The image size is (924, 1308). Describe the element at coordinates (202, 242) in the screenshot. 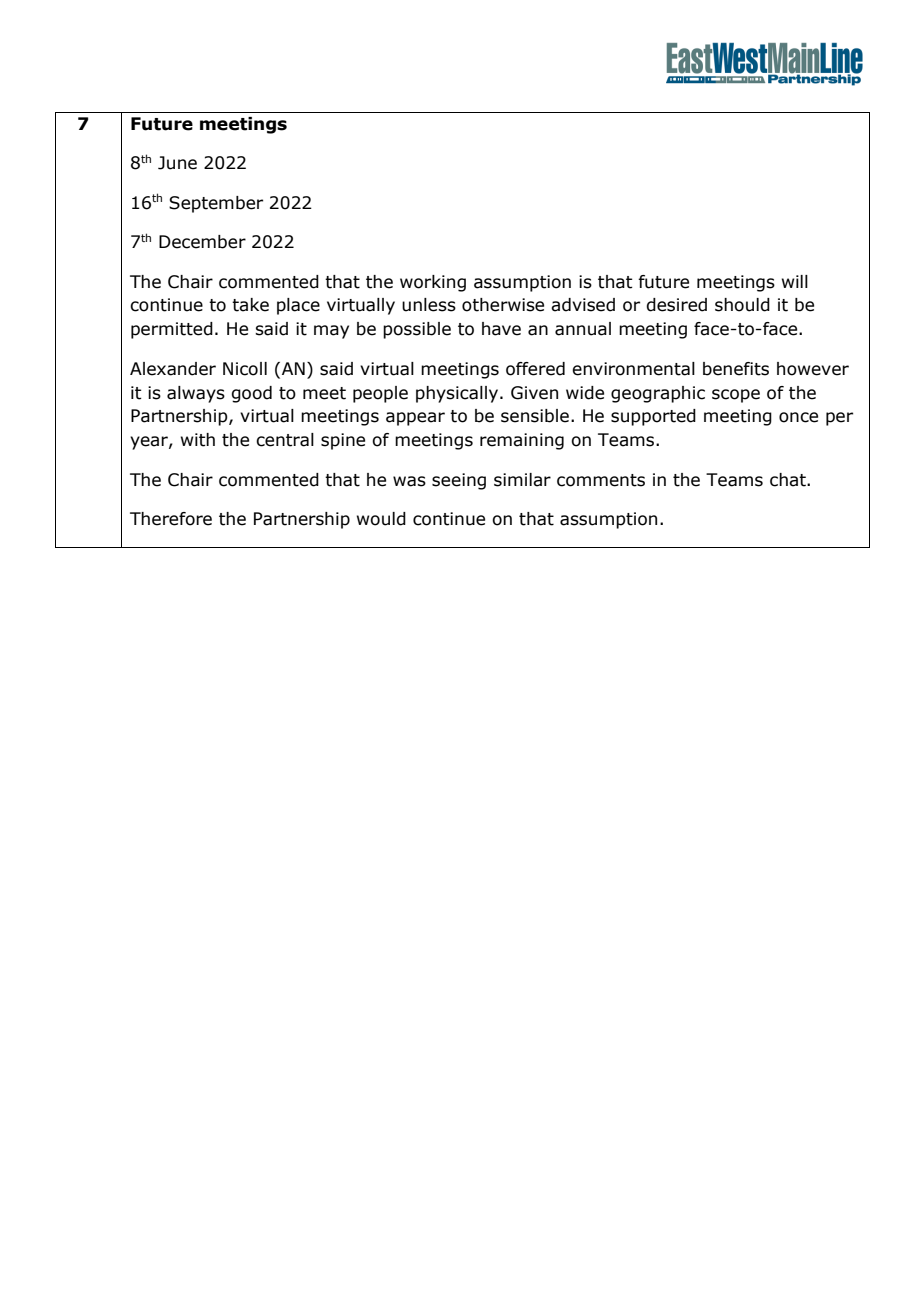

I see `December` at that location.
